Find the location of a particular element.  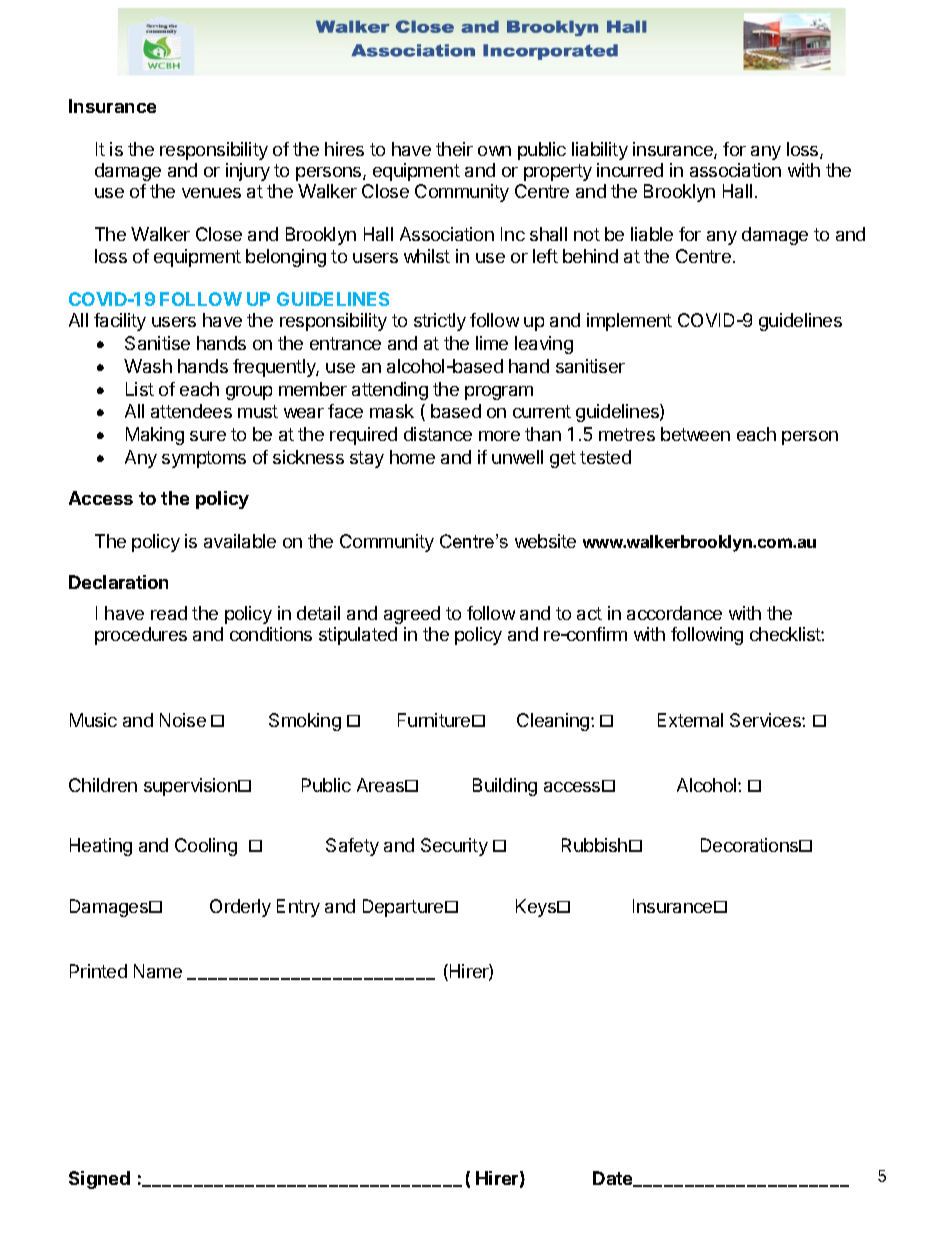

Signed is located at coordinates (99, 1180).
